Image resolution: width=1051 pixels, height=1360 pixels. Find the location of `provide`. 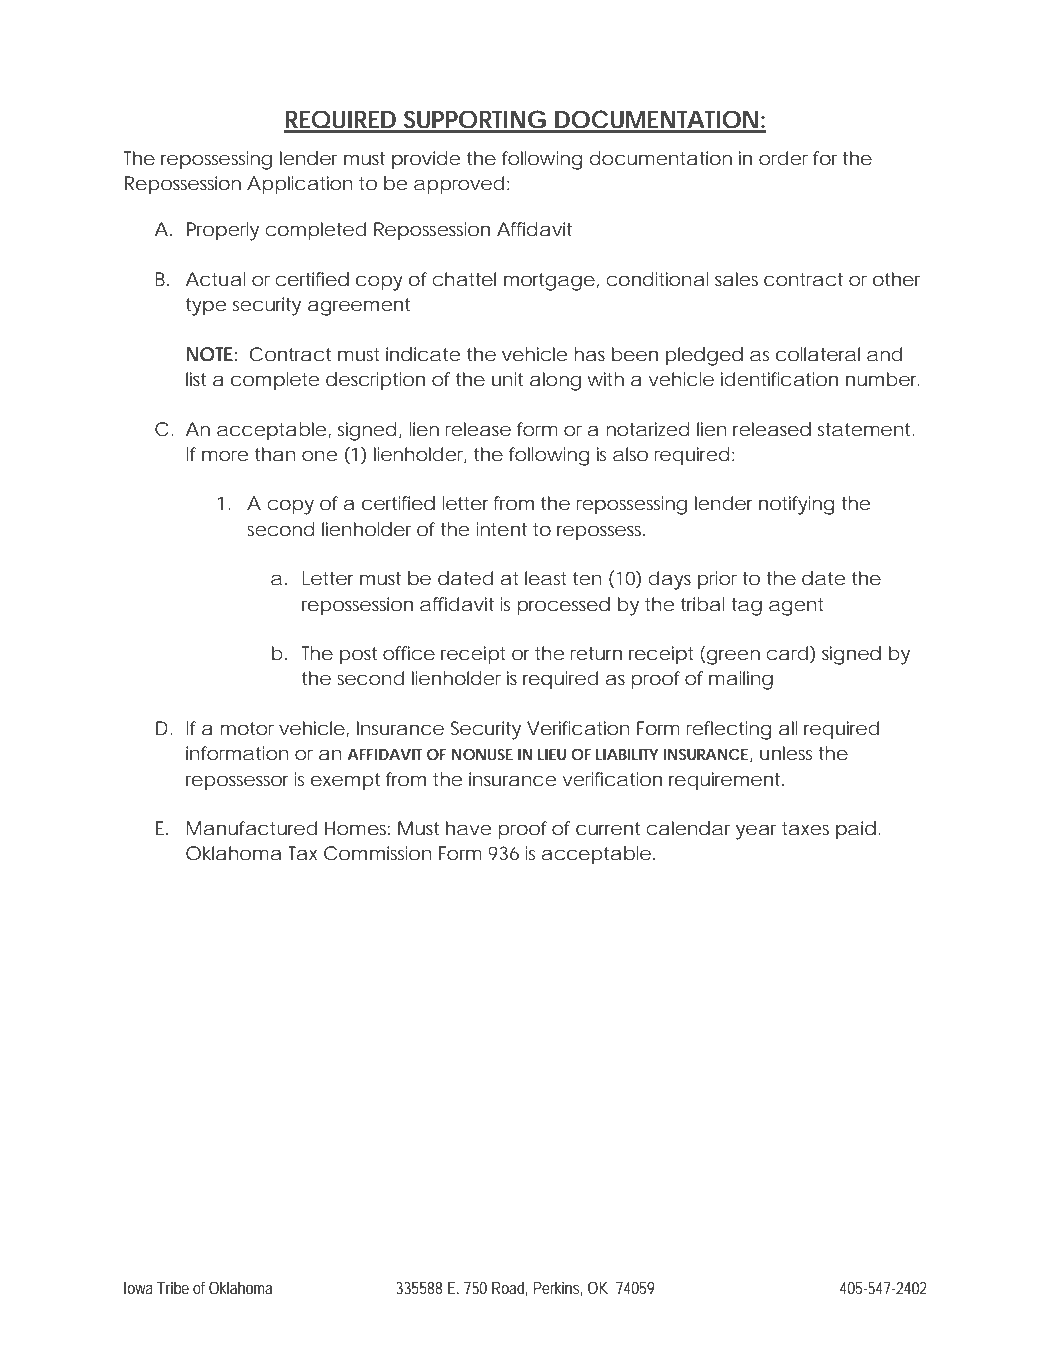

provide is located at coordinates (426, 160).
